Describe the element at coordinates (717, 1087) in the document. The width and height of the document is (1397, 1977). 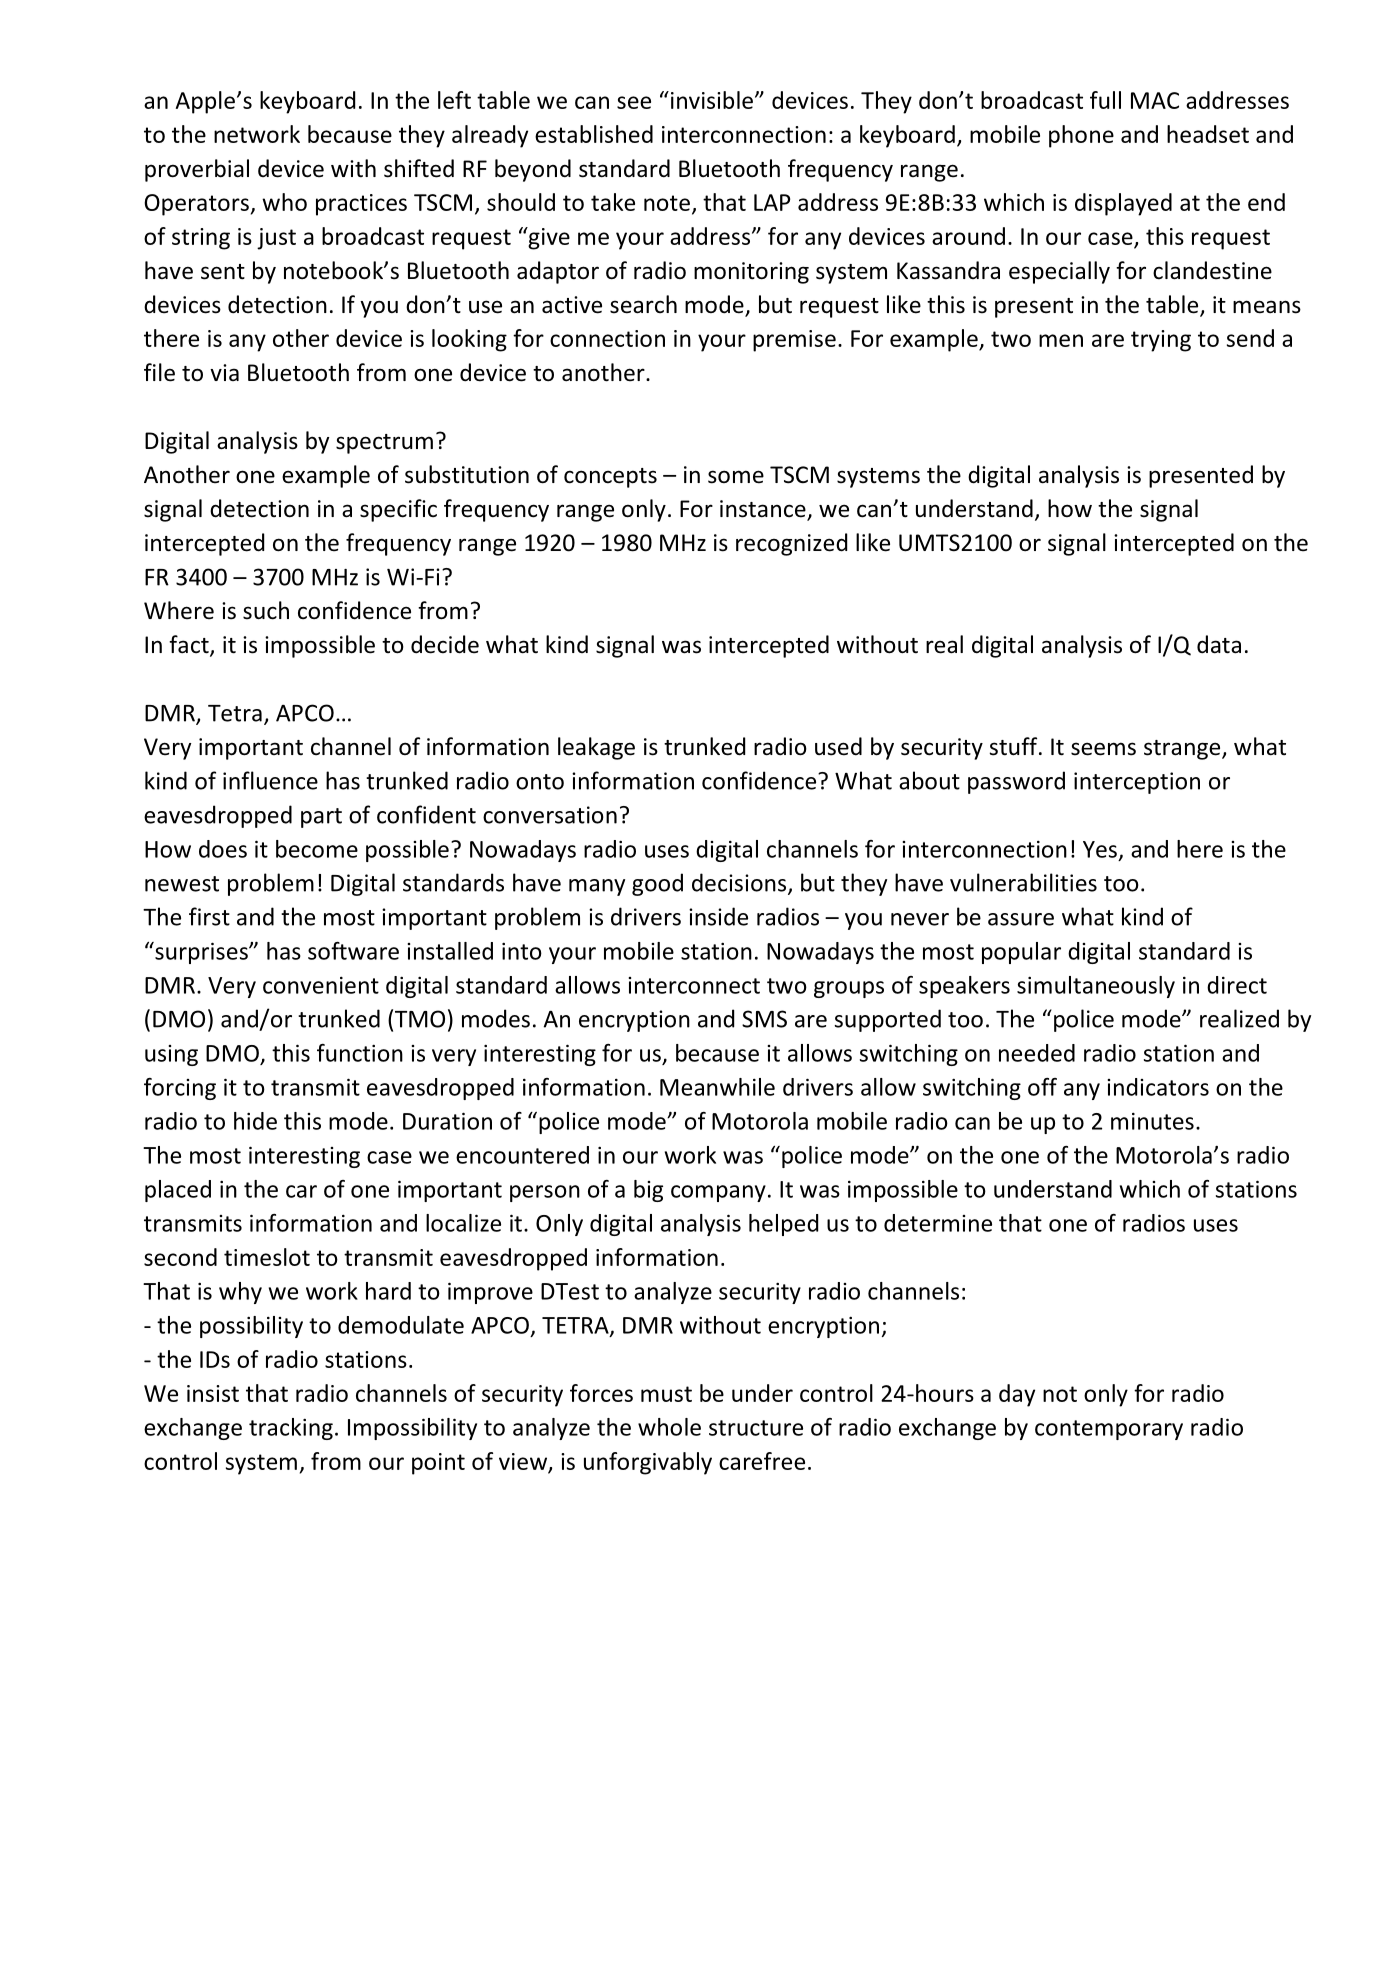
I see `Meanwhile` at that location.
